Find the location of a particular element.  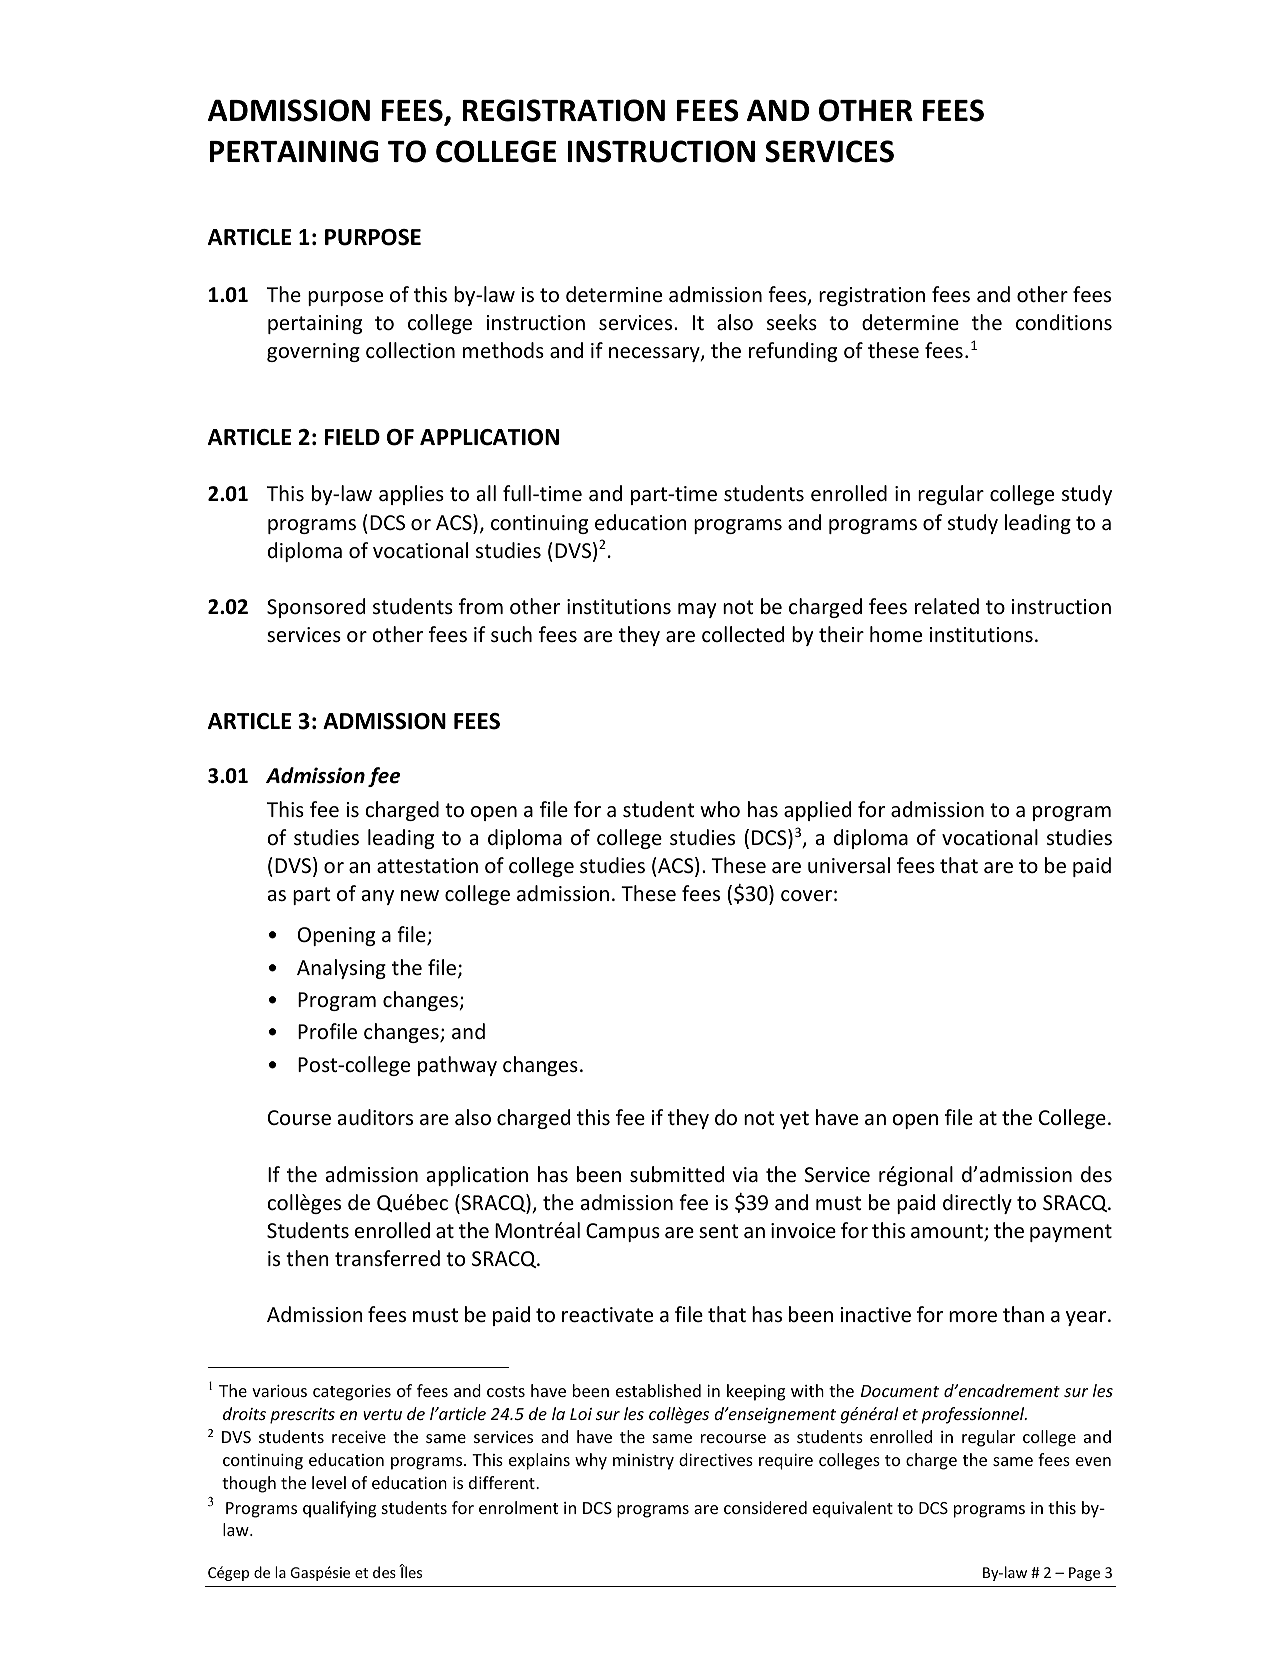

who is located at coordinates (720, 809).
